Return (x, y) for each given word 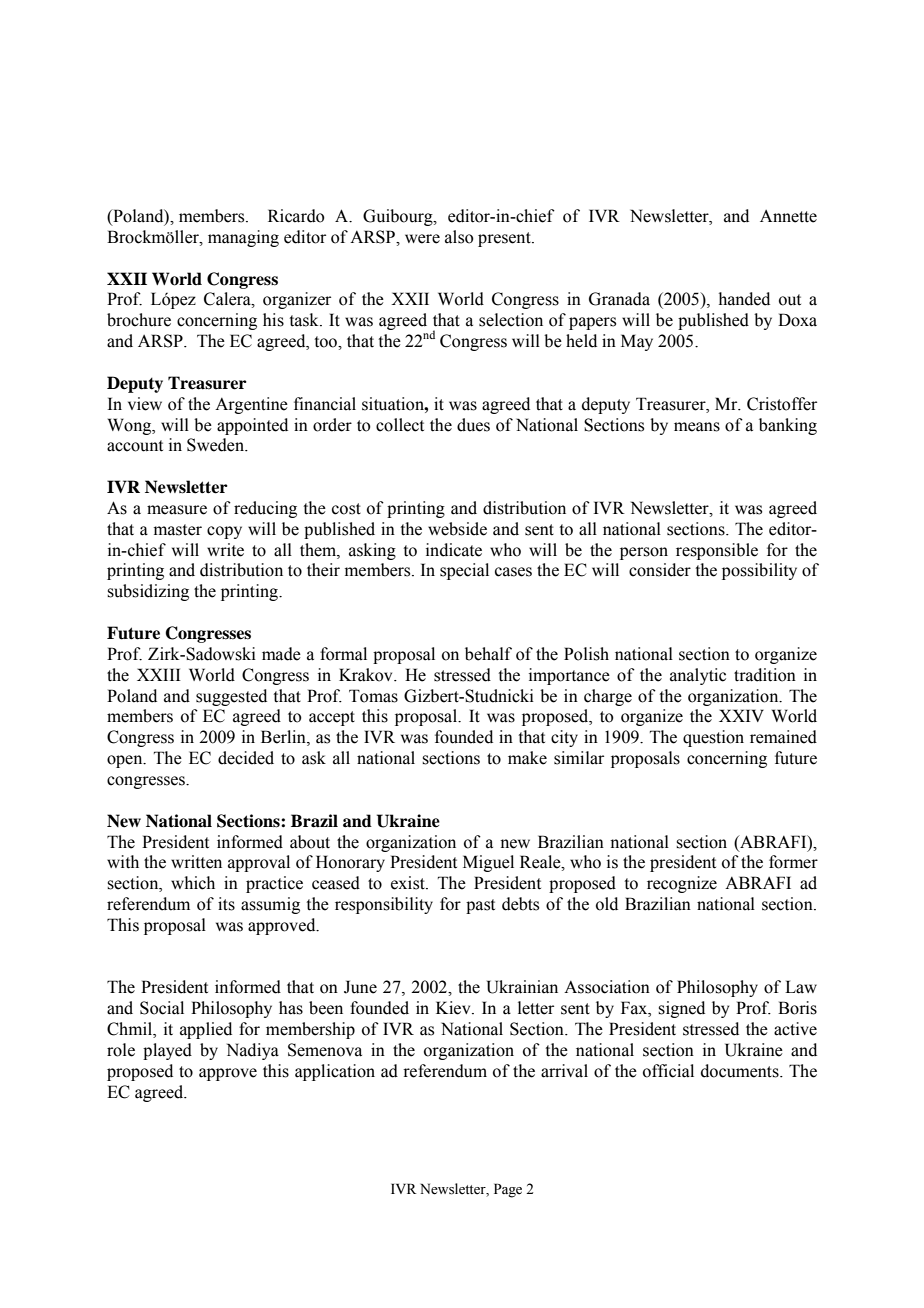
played (167, 1051)
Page (508, 1190)
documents (741, 1071)
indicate (454, 550)
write (225, 550)
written (196, 862)
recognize (682, 884)
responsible (717, 551)
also (459, 237)
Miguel (488, 863)
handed (744, 299)
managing (243, 238)
